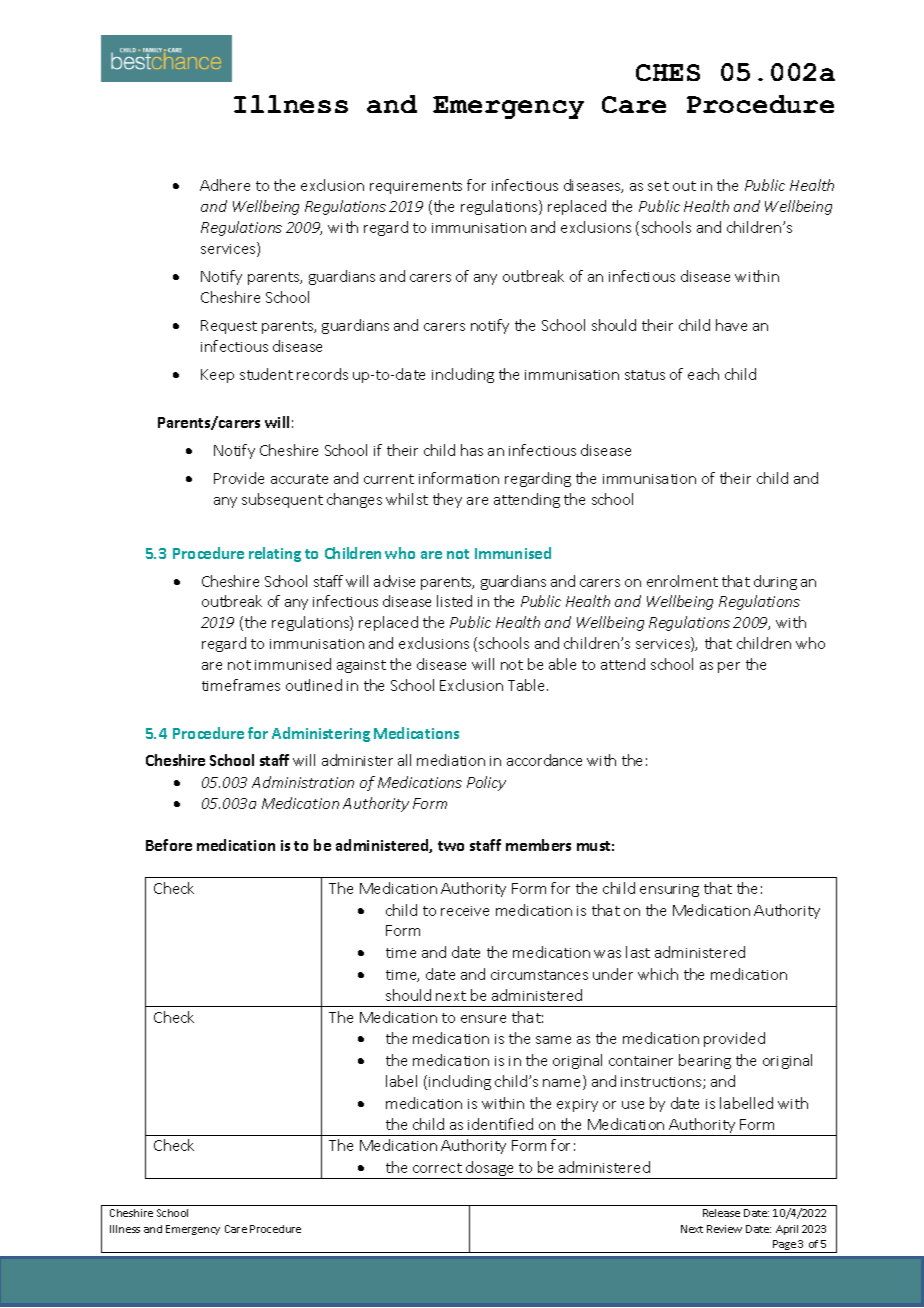  Describe the element at coordinates (721, 1213) in the page. I see `Release` at that location.
